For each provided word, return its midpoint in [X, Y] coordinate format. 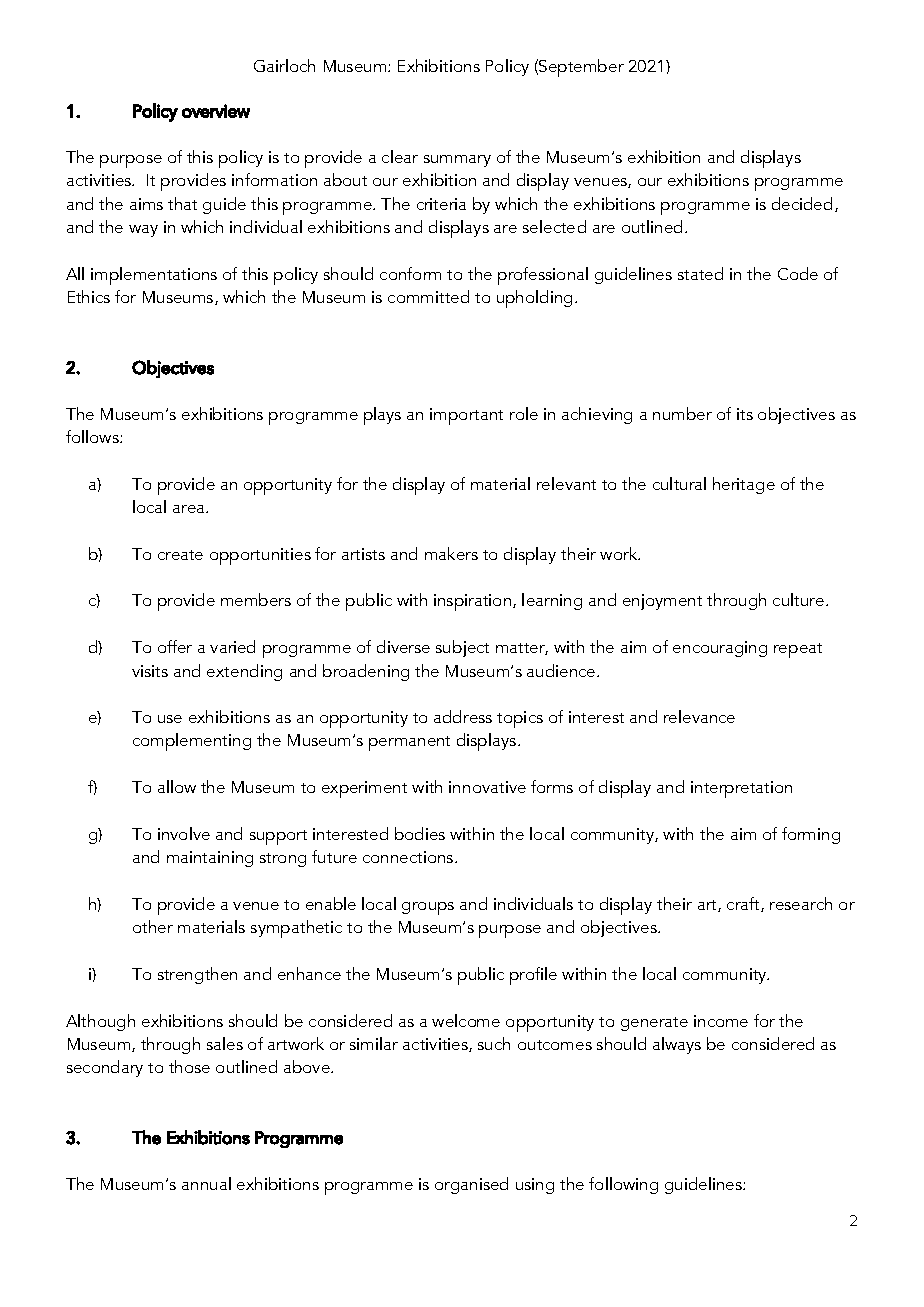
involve [184, 833]
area [188, 509]
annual [206, 1183]
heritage [744, 485]
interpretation [741, 789]
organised [471, 1185]
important [466, 416]
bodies [420, 833]
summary [457, 161]
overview [216, 111]
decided [802, 203]
